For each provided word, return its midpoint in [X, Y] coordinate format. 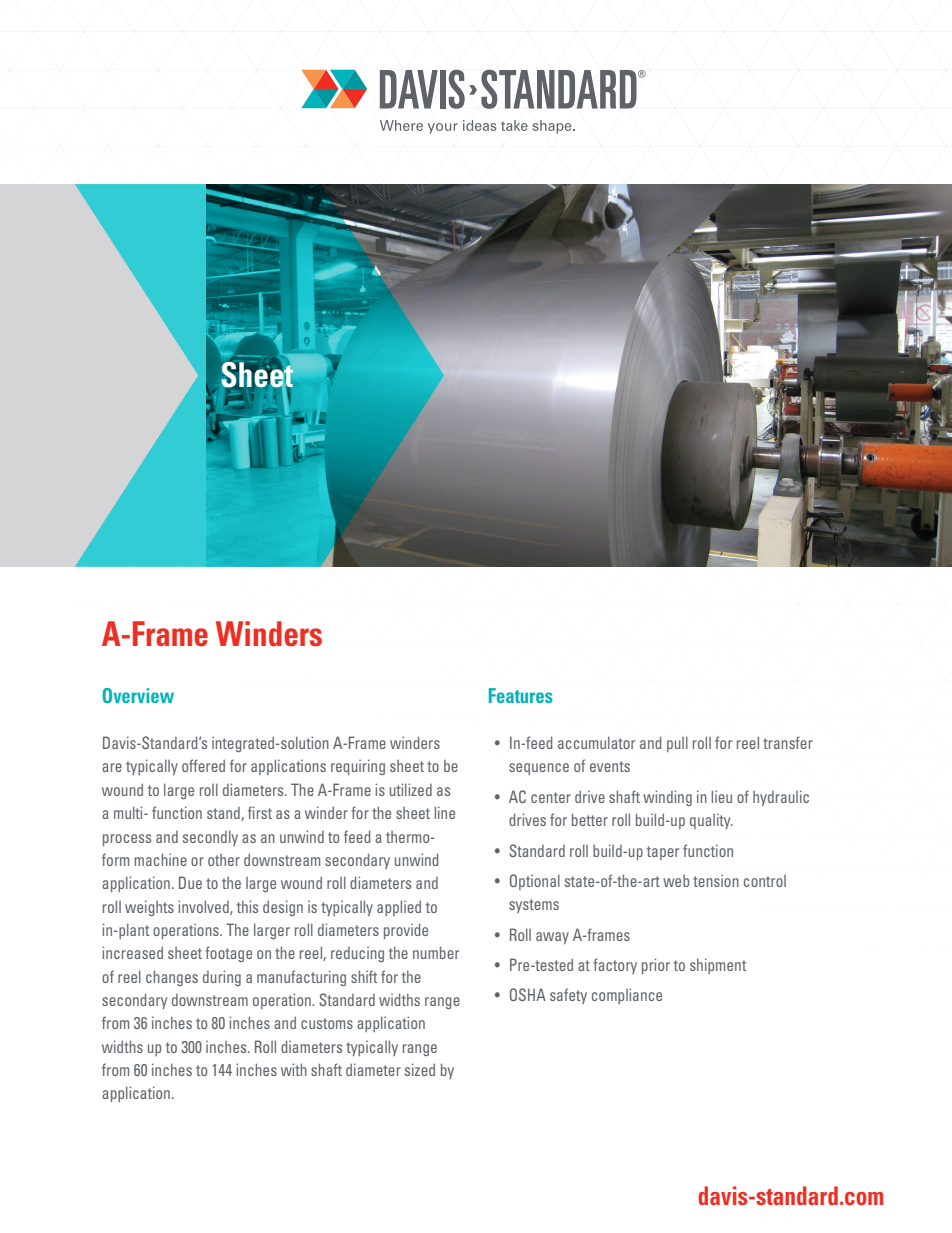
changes [172, 978]
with [294, 1069]
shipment [718, 966]
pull [677, 744]
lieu [721, 796]
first [260, 812]
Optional [535, 882]
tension [716, 881]
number [436, 952]
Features [521, 695]
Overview [138, 695]
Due [190, 882]
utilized [411, 789]
